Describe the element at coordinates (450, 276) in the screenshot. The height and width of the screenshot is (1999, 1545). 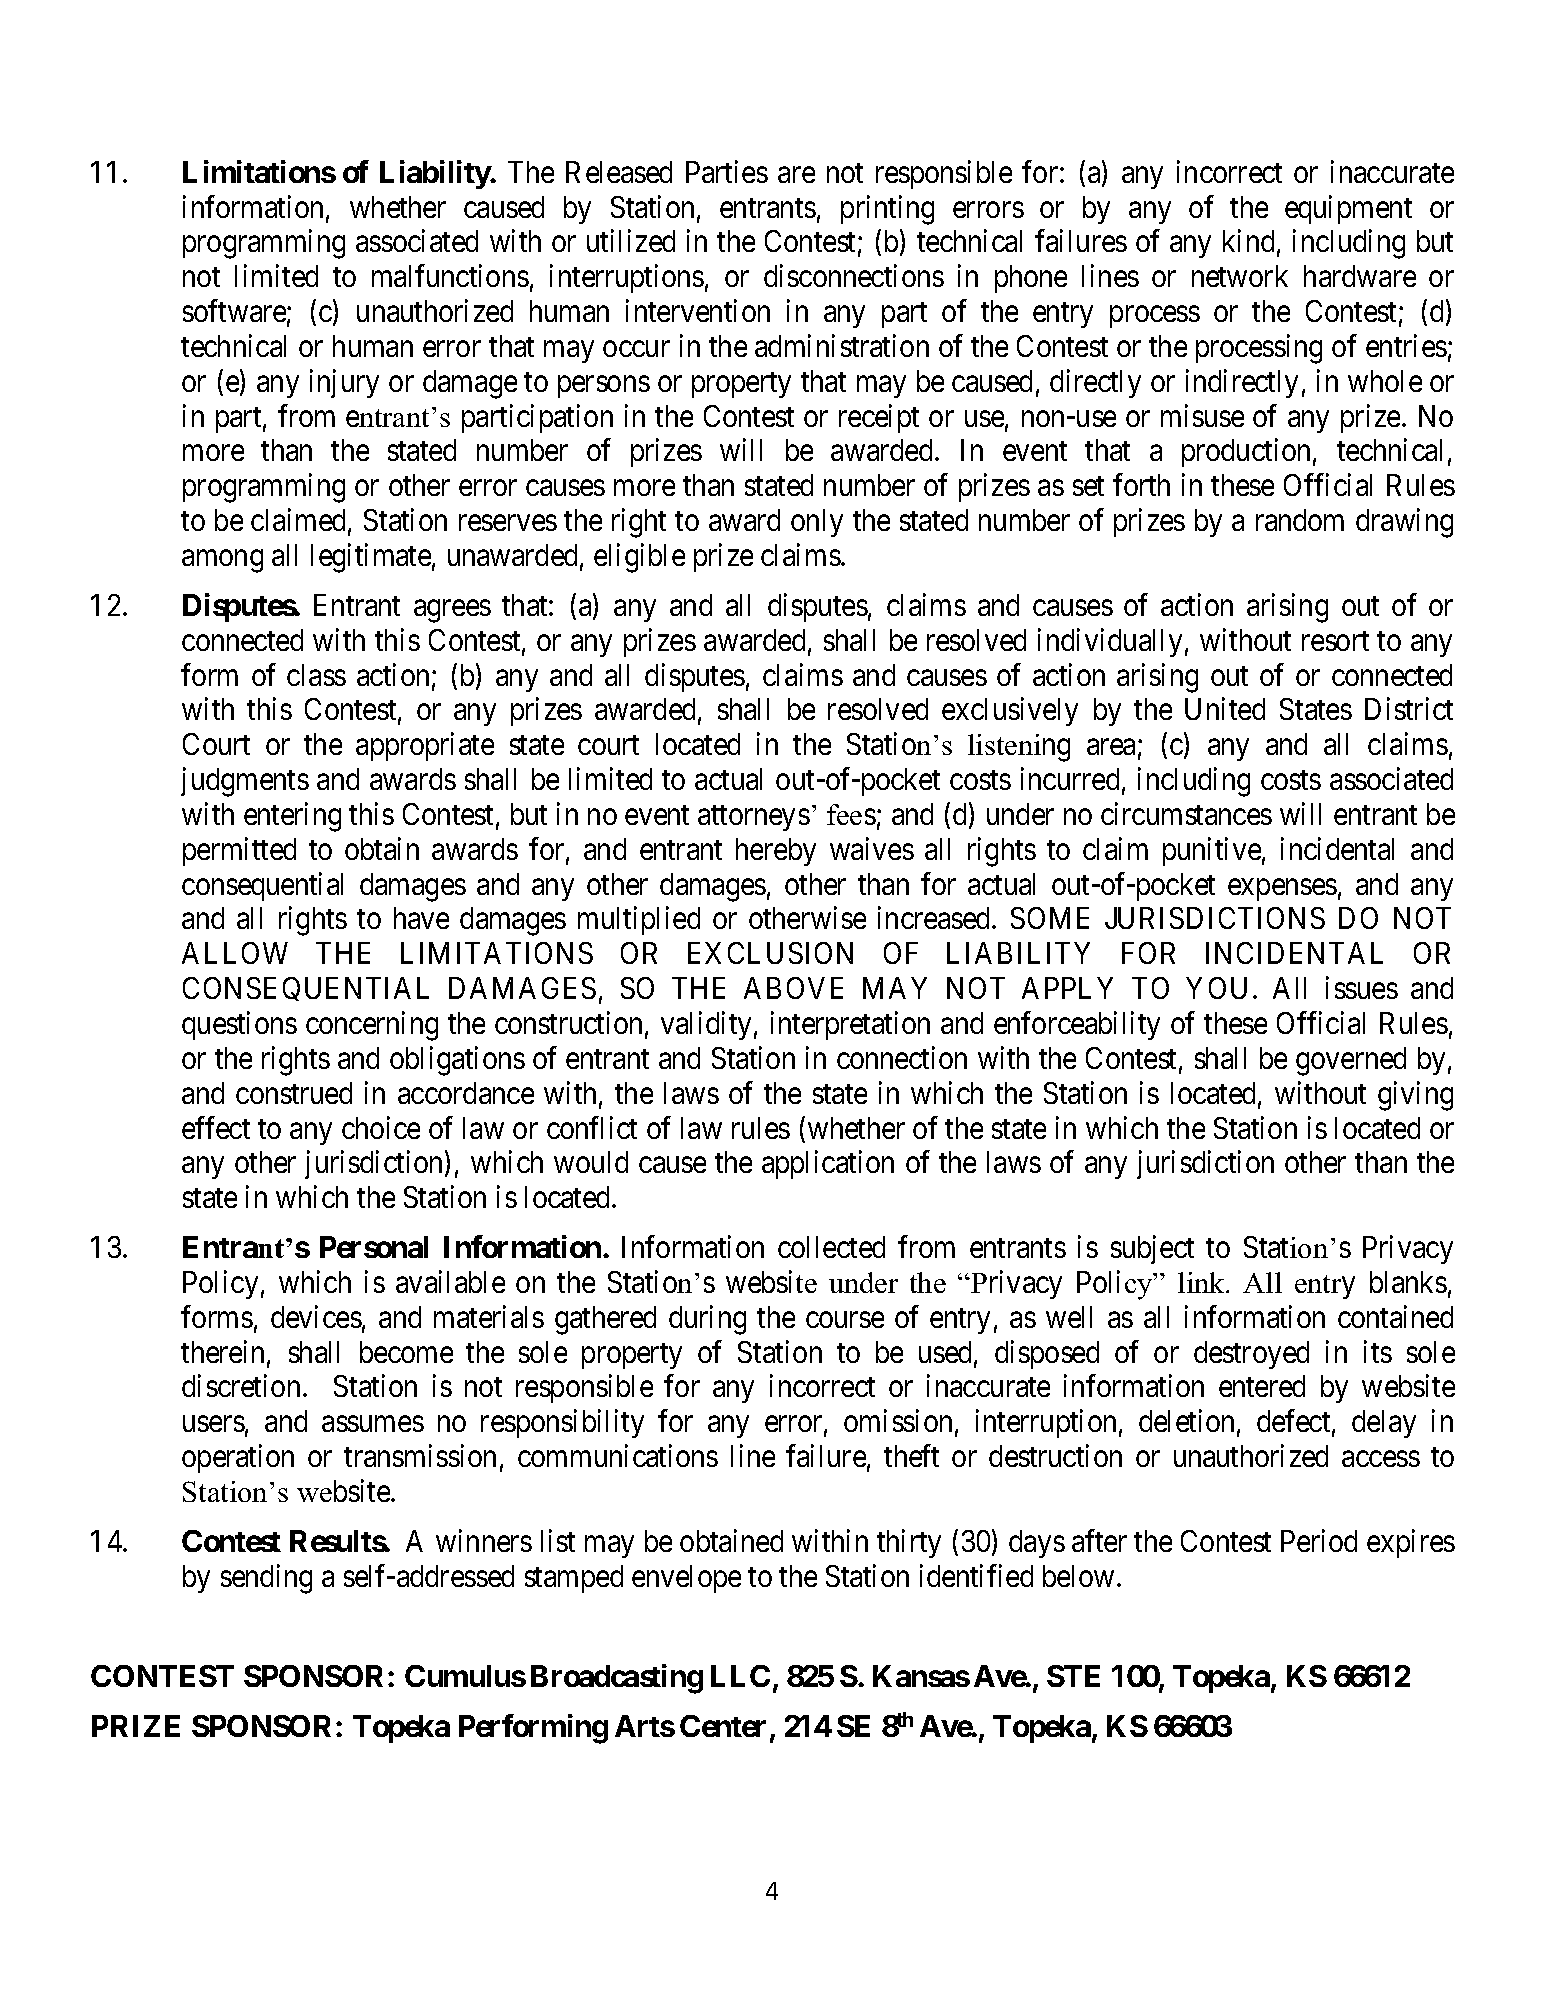
I see `malfunctions` at that location.
